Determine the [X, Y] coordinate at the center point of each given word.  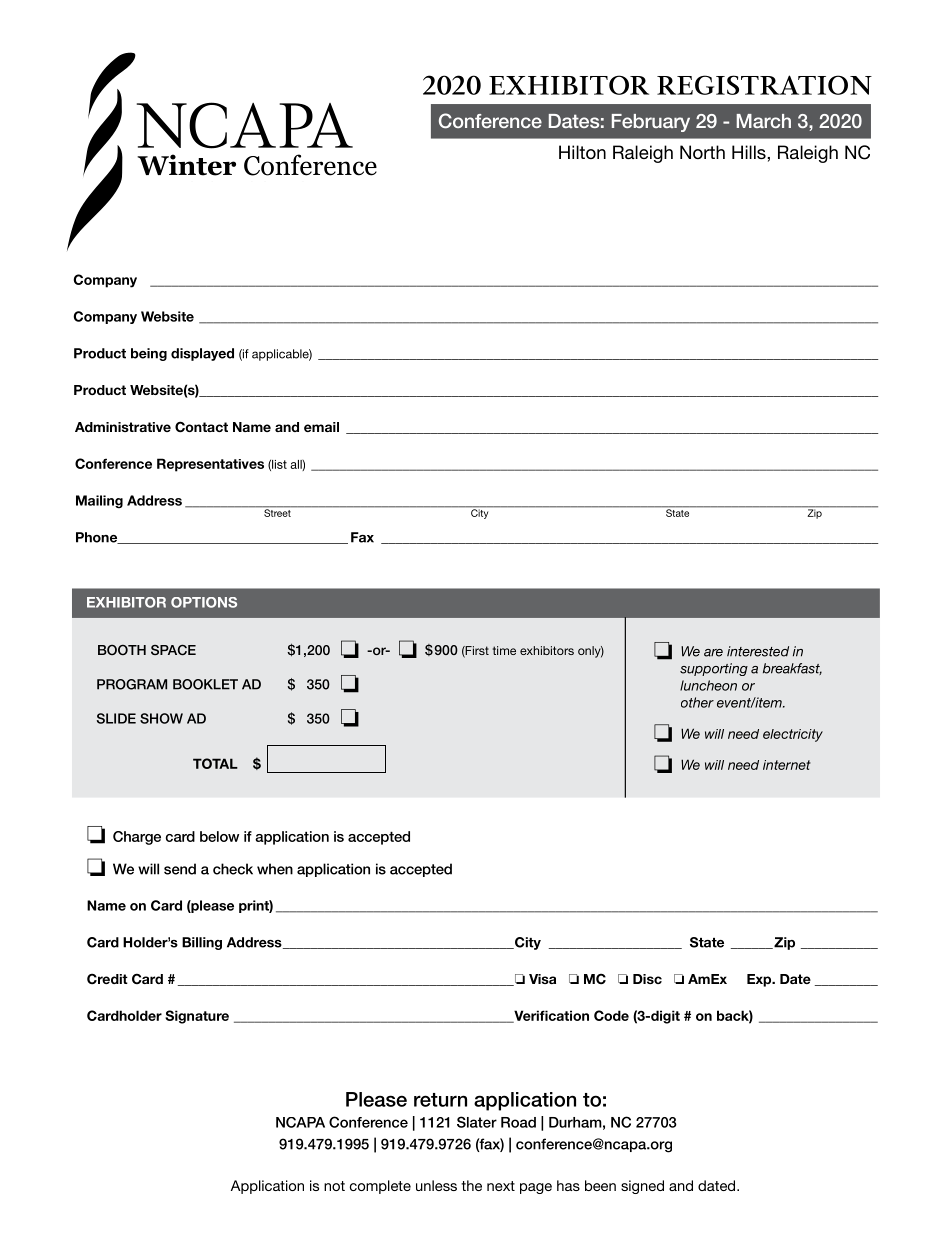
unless [436, 1185]
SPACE [173, 650]
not [334, 1186]
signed [642, 1187]
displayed [202, 354]
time [504, 650]
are [713, 653]
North [702, 152]
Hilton [582, 152]
